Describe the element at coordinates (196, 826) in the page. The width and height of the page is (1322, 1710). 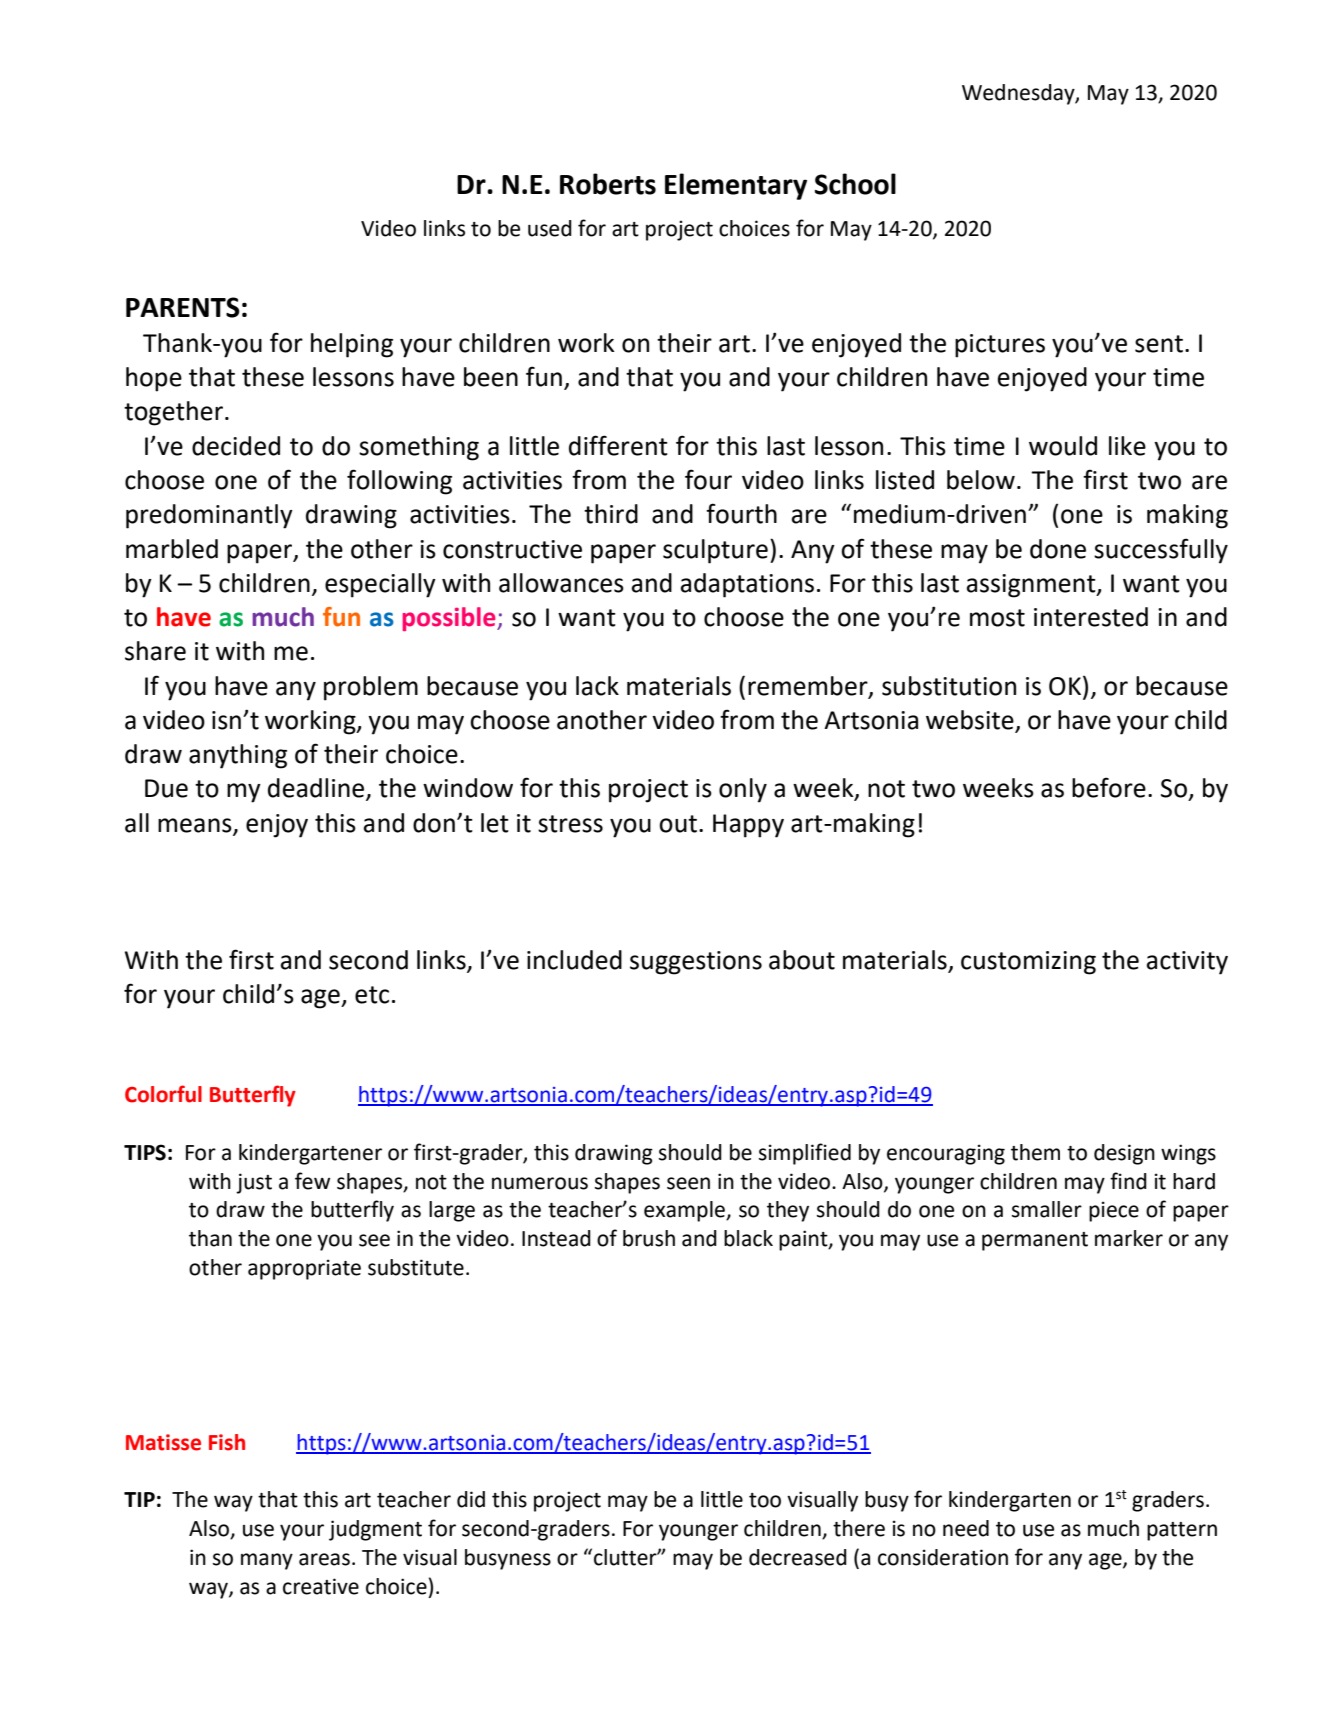
I see `means` at that location.
